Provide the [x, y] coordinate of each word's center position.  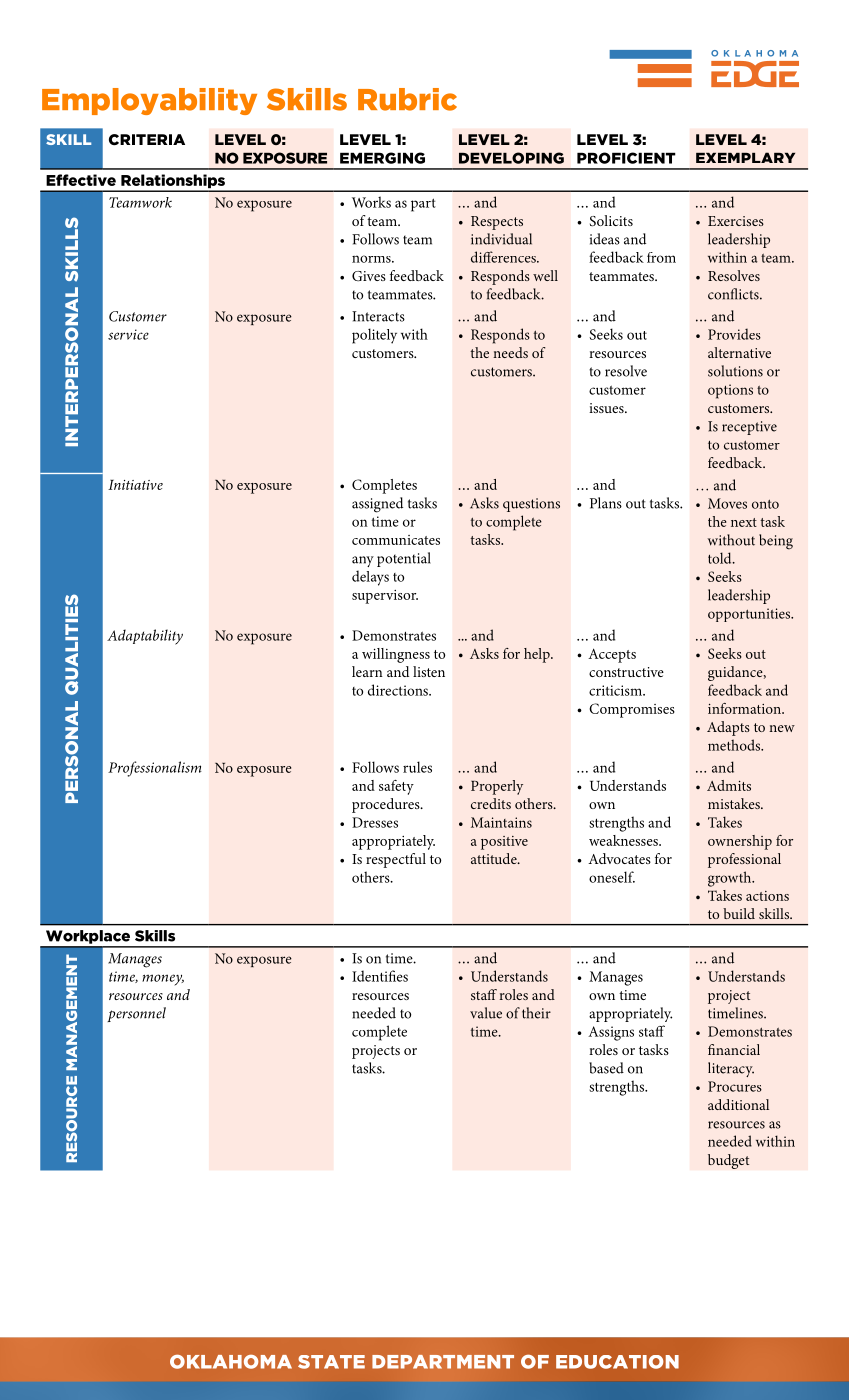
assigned [377, 505]
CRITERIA [147, 139]
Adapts [728, 728]
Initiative [135, 485]
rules [417, 767]
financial [734, 1049]
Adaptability [145, 637]
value [486, 1013]
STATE [331, 1362]
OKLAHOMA [231, 1362]
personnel [136, 1014]
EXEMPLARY [745, 157]
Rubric [407, 99]
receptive [749, 428]
